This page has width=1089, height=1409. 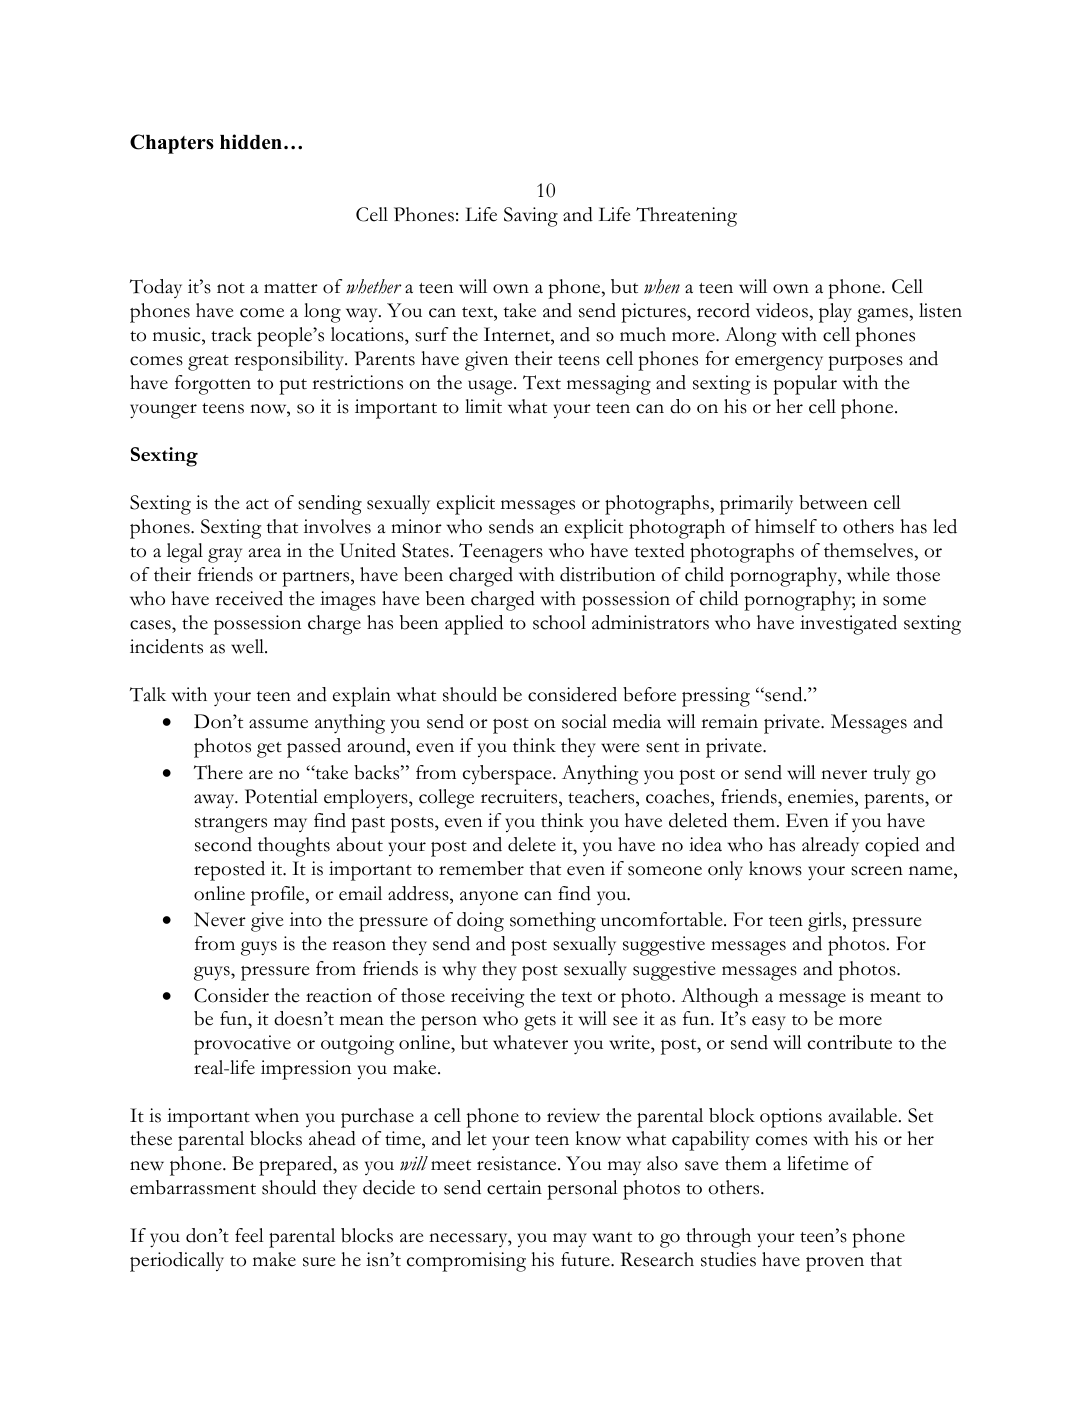 What do you see at coordinates (278, 724) in the page?
I see `assume` at bounding box center [278, 724].
